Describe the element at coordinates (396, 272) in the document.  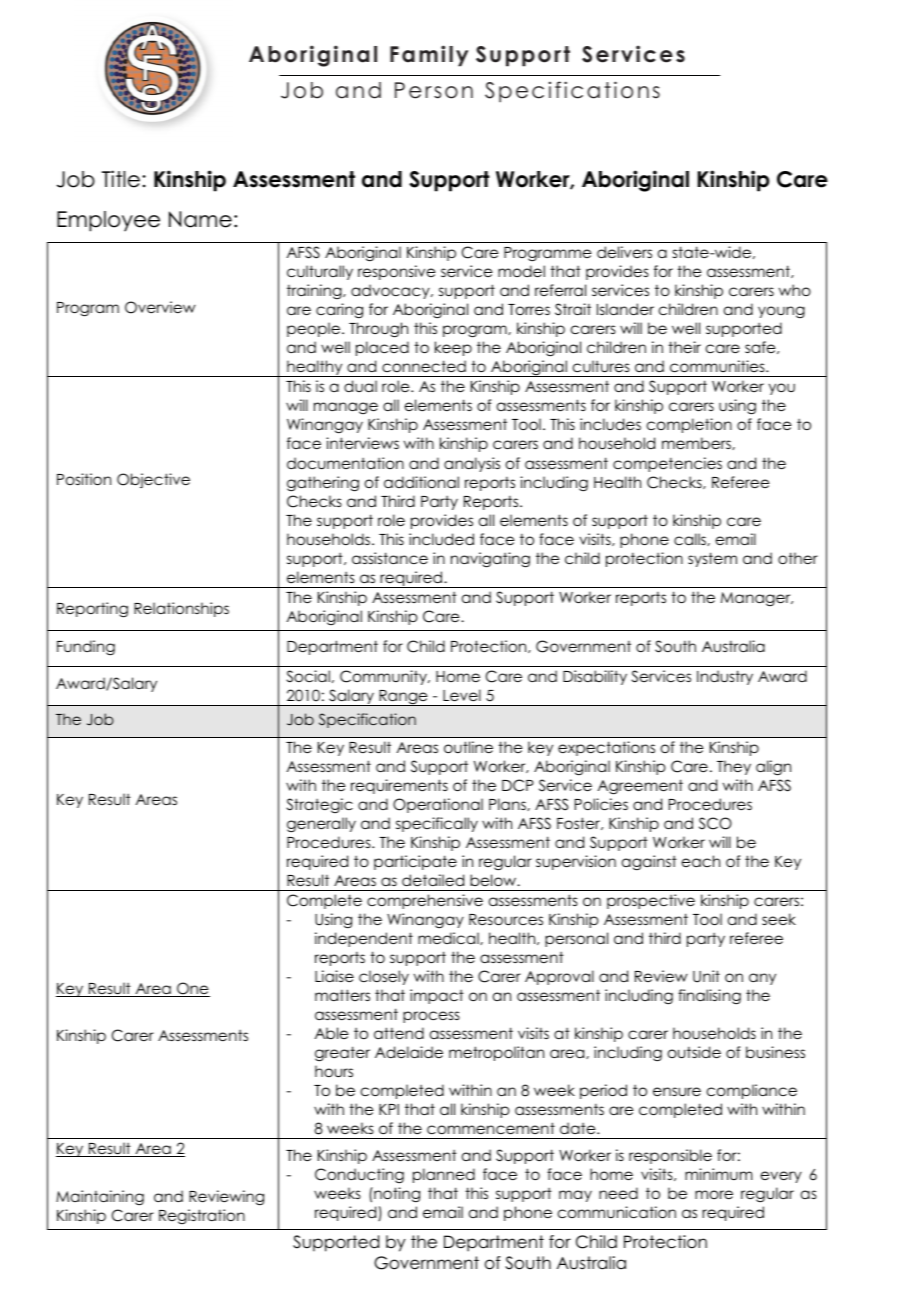
I see `responsive` at that location.
